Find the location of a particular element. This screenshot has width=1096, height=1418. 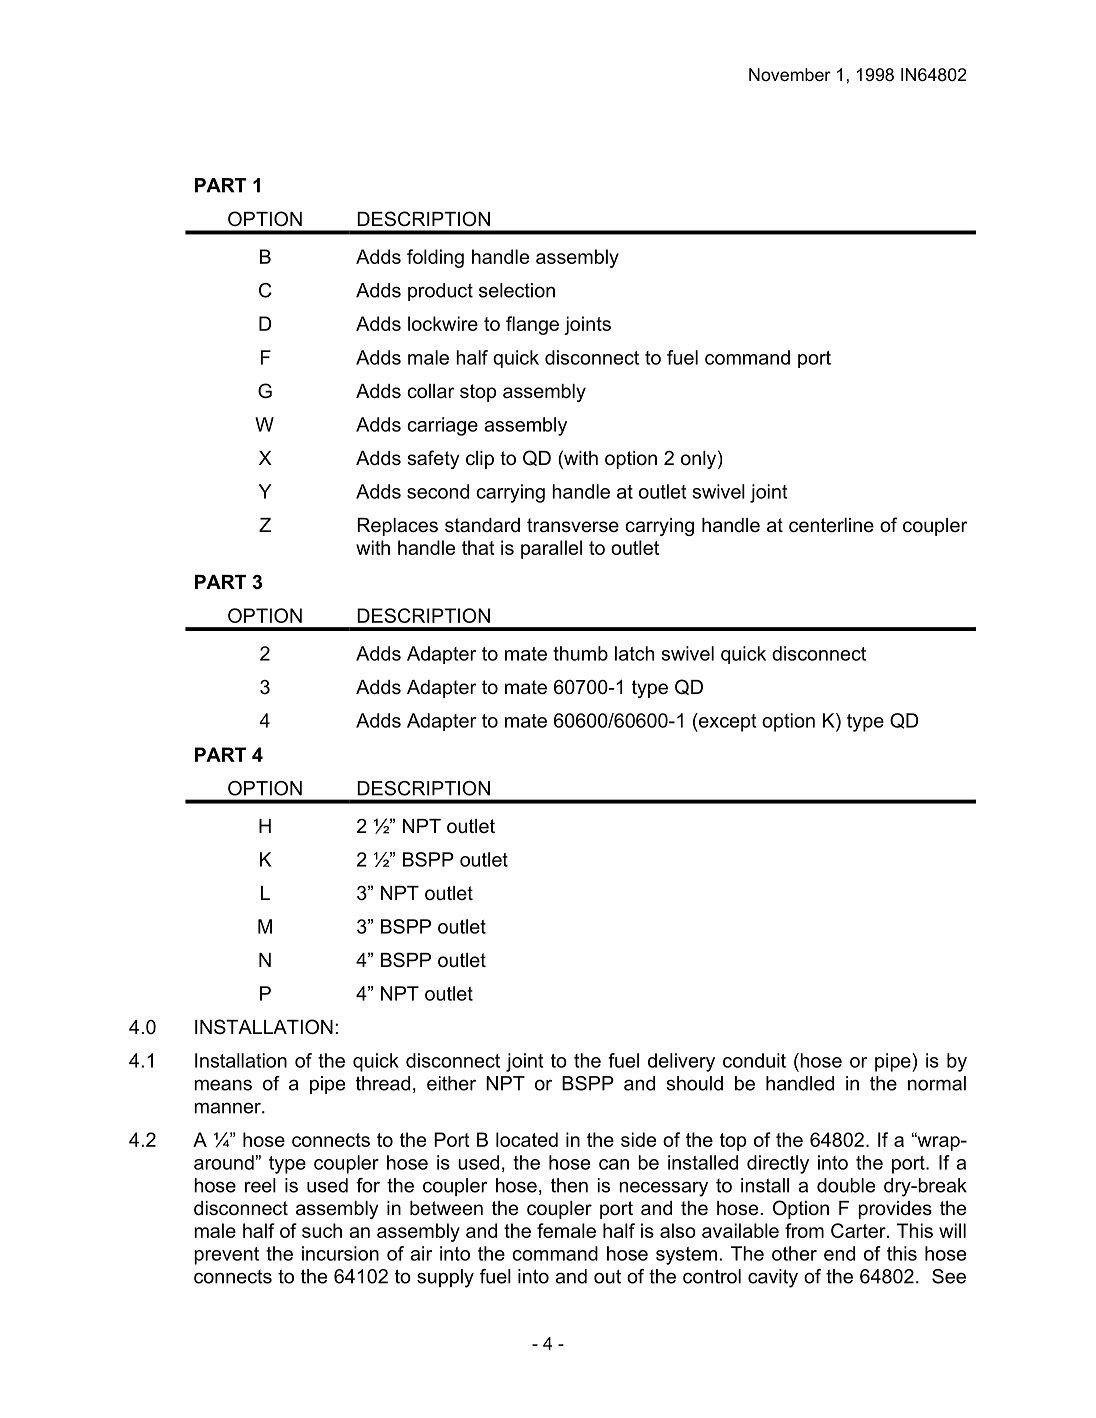

except is located at coordinates (726, 722).
